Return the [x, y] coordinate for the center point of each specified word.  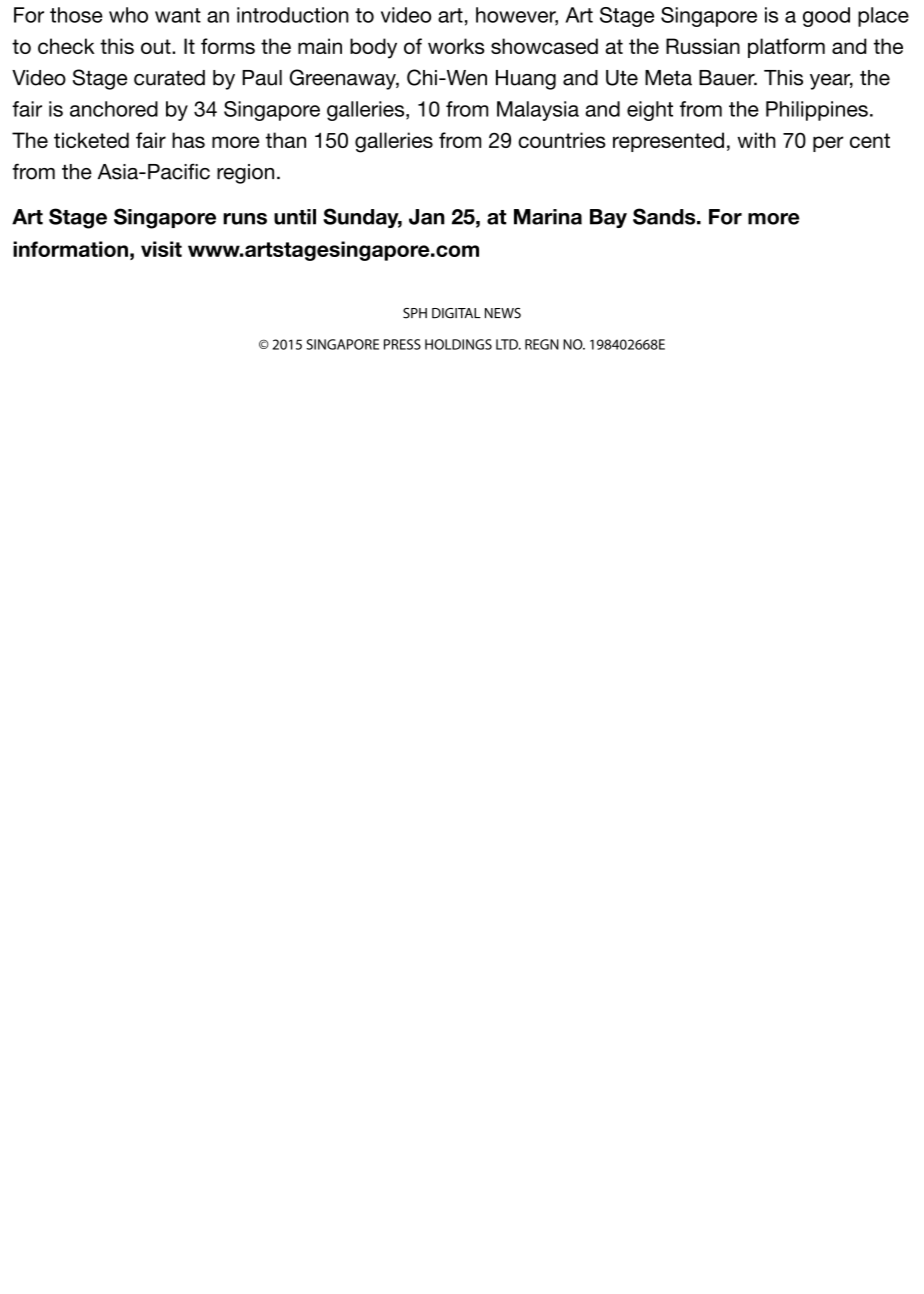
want [178, 15]
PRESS [402, 344]
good [826, 17]
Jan [427, 217]
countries [562, 140]
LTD [508, 344]
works [456, 46]
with [757, 140]
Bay [608, 218]
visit [161, 249]
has [188, 140]
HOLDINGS [458, 344]
